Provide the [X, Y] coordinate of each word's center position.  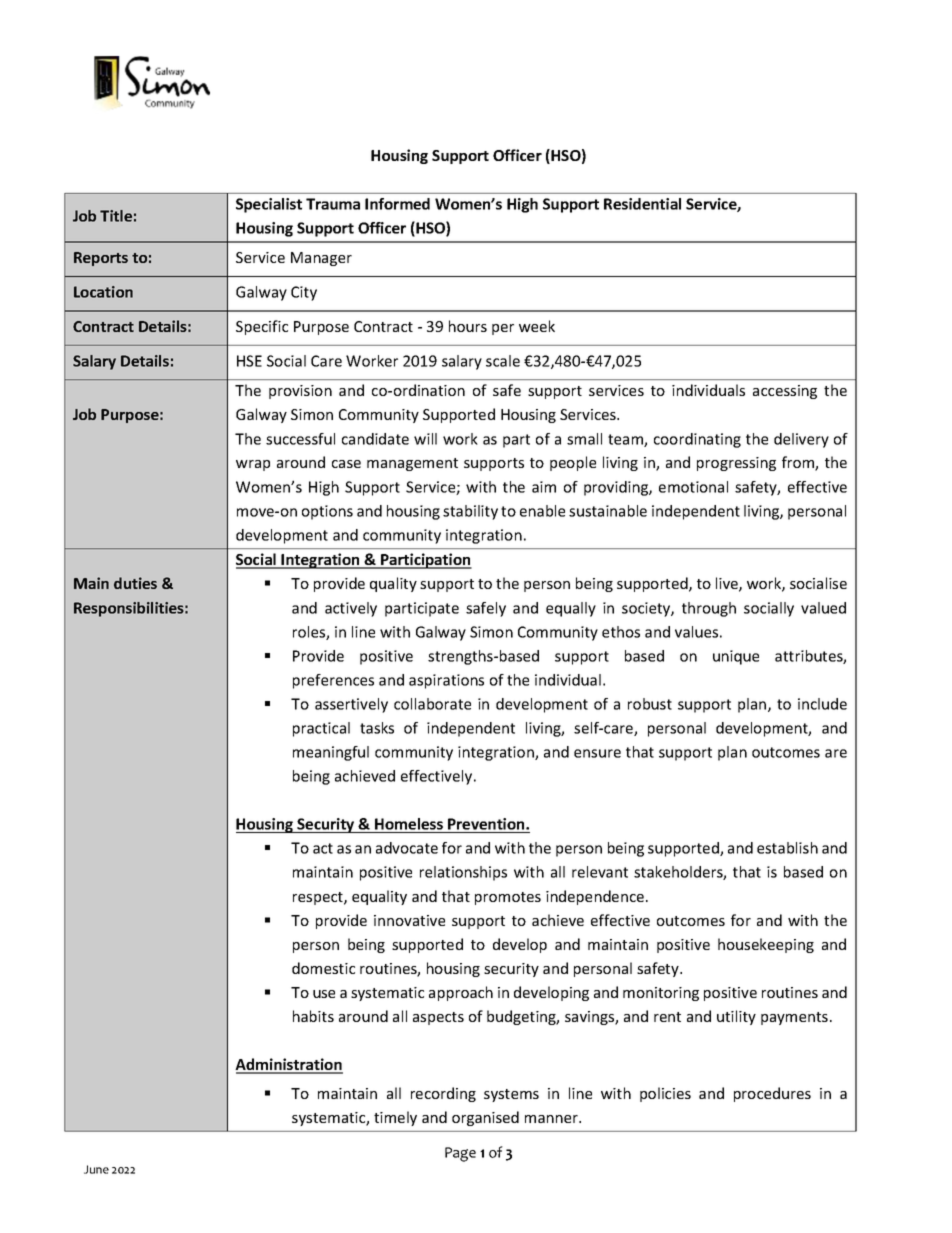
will [425, 439]
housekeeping [766, 945]
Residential [642, 204]
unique [736, 657]
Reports [101, 259]
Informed [397, 204]
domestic [323, 968]
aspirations [446, 681]
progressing [736, 464]
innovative [409, 920]
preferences [333, 681]
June [96, 1169]
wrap [253, 465]
